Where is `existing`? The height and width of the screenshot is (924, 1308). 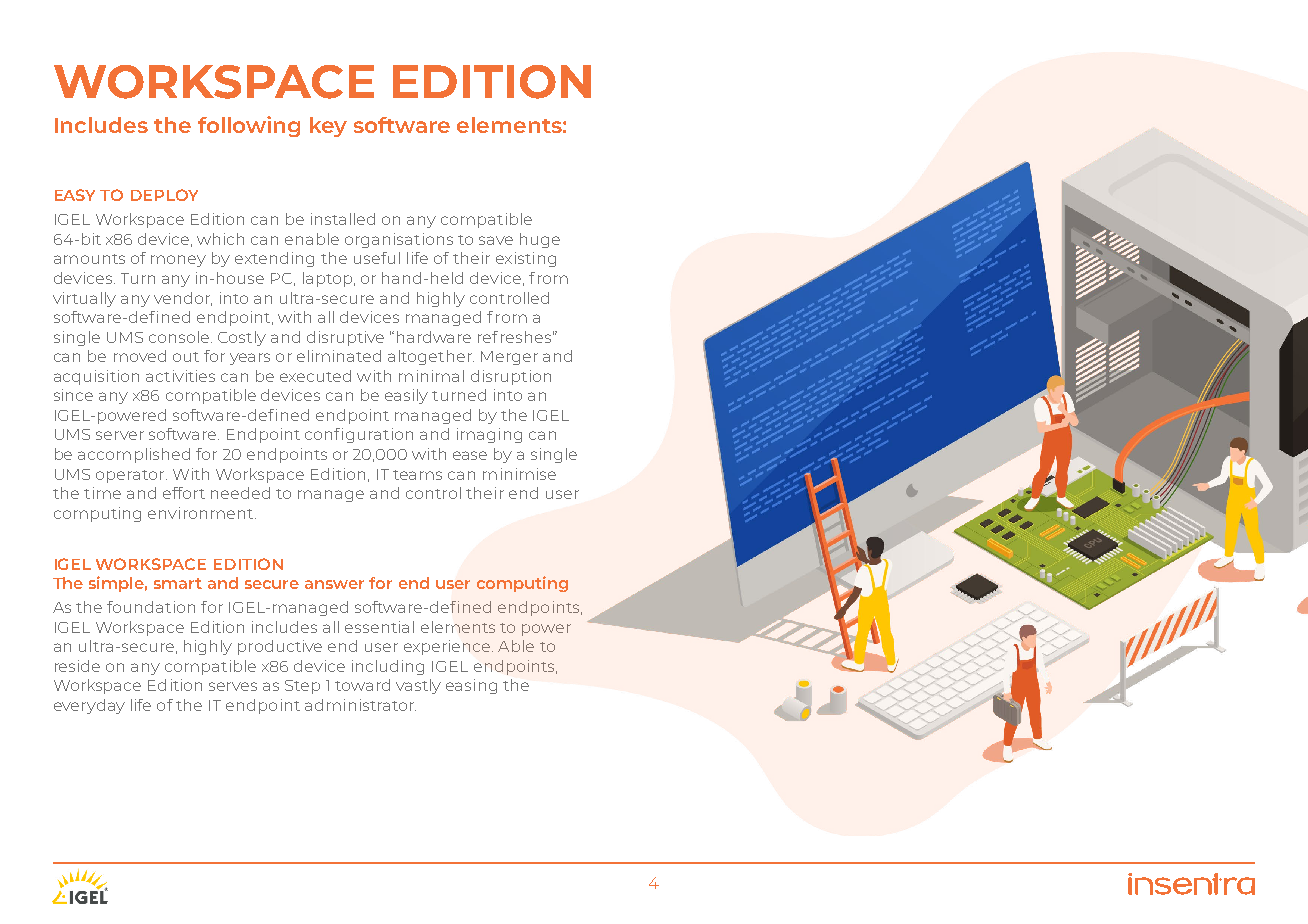
existing is located at coordinates (526, 259).
